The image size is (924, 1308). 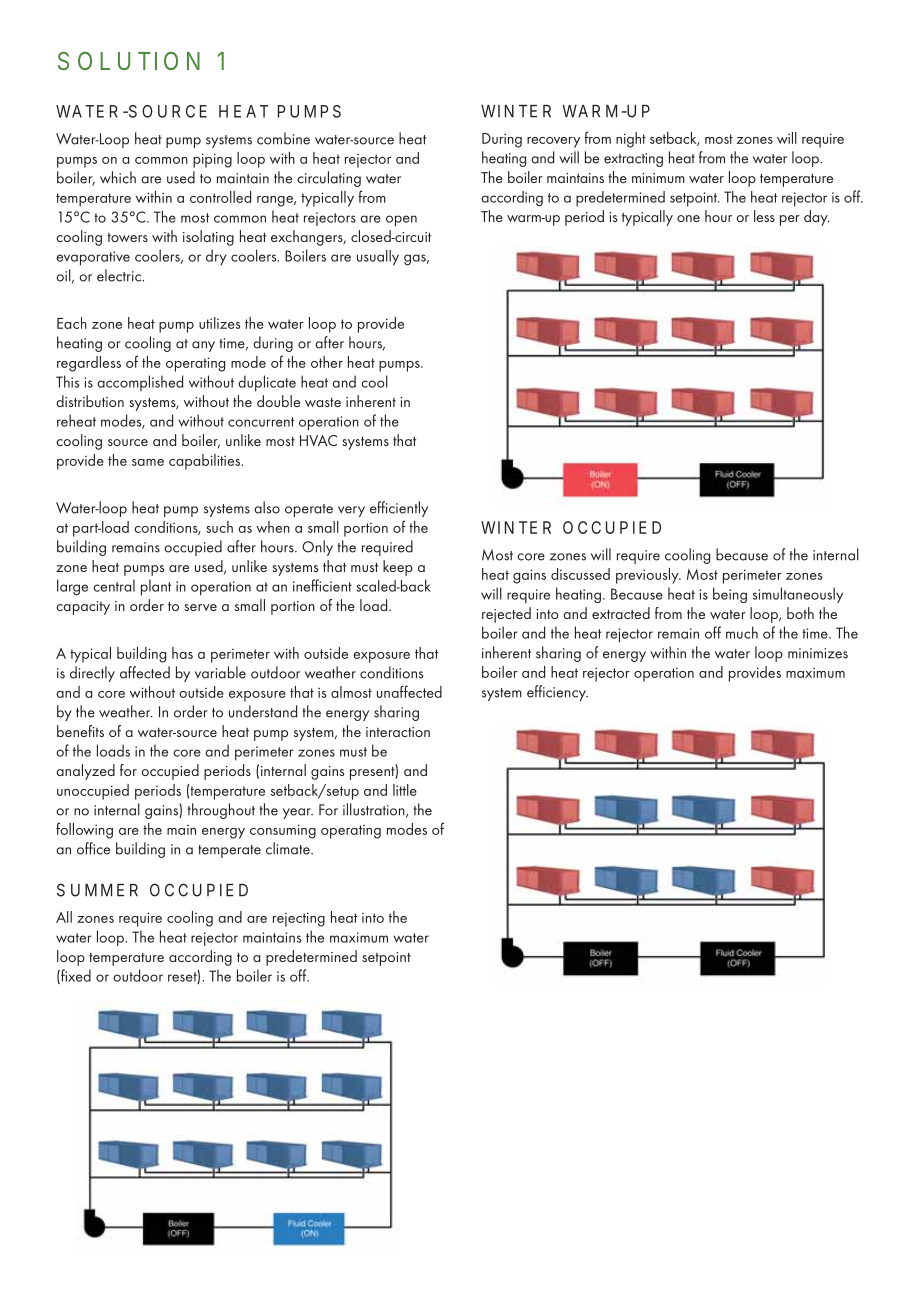 What do you see at coordinates (140, 383) in the screenshot?
I see `accomplished` at bounding box center [140, 383].
